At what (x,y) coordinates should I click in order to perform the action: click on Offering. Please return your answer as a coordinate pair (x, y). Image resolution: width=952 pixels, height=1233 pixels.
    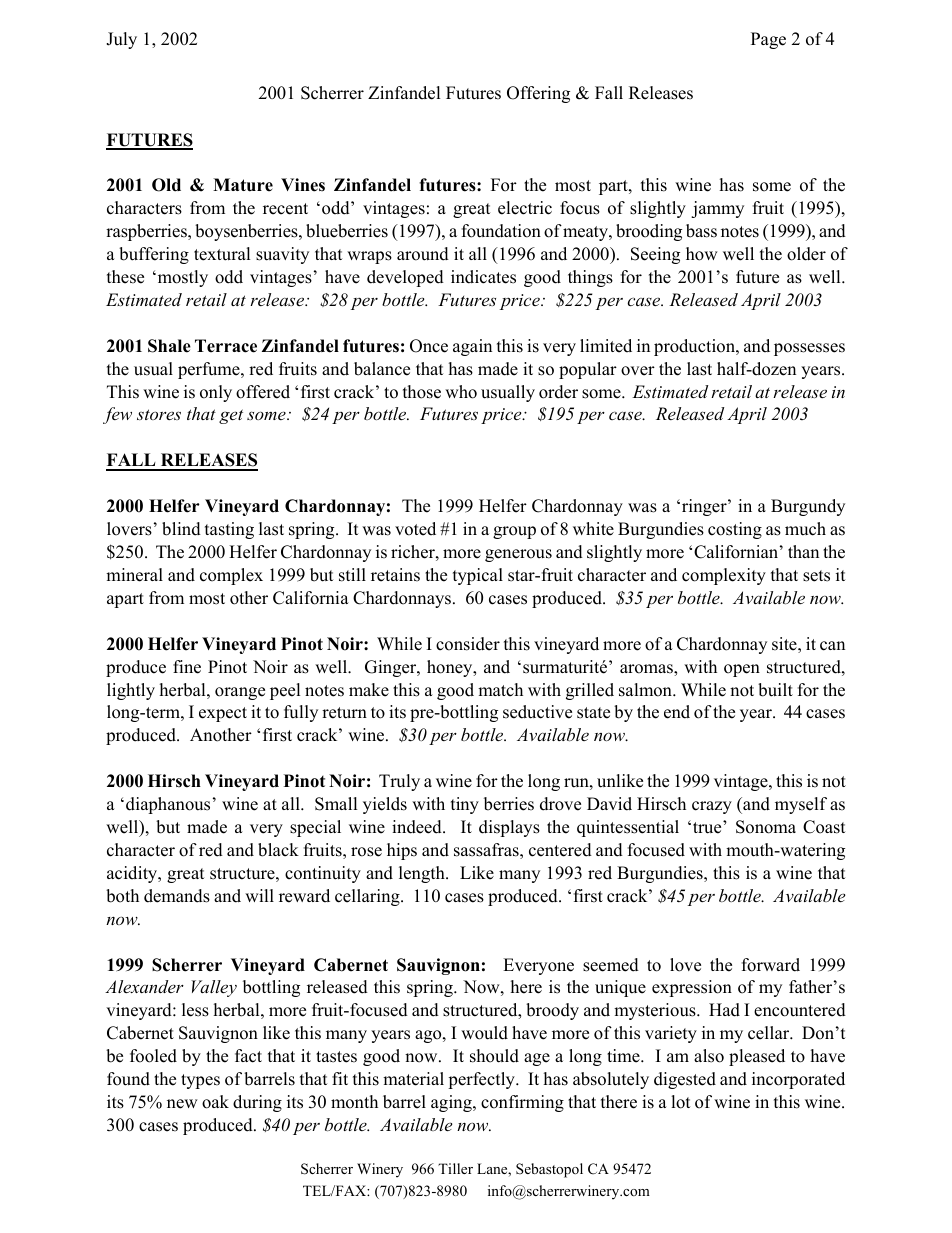
    Looking at the image, I should click on (538, 94).
